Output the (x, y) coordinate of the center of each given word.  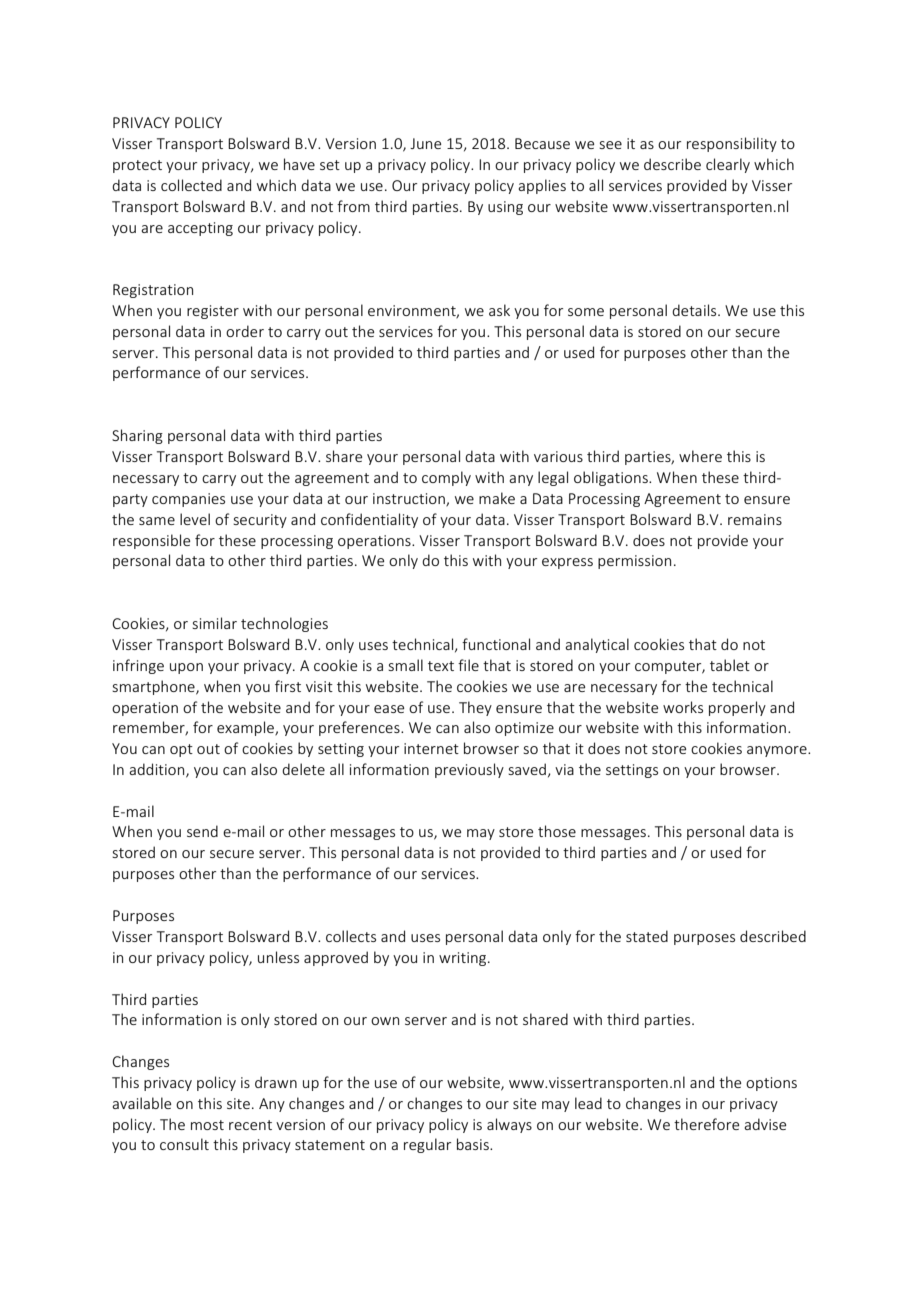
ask (499, 310)
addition (158, 770)
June (425, 143)
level (195, 519)
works (683, 707)
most (207, 1125)
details (695, 310)
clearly (728, 165)
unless (278, 957)
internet (431, 748)
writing (464, 959)
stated (647, 936)
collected (191, 185)
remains (755, 519)
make (497, 498)
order (245, 331)
